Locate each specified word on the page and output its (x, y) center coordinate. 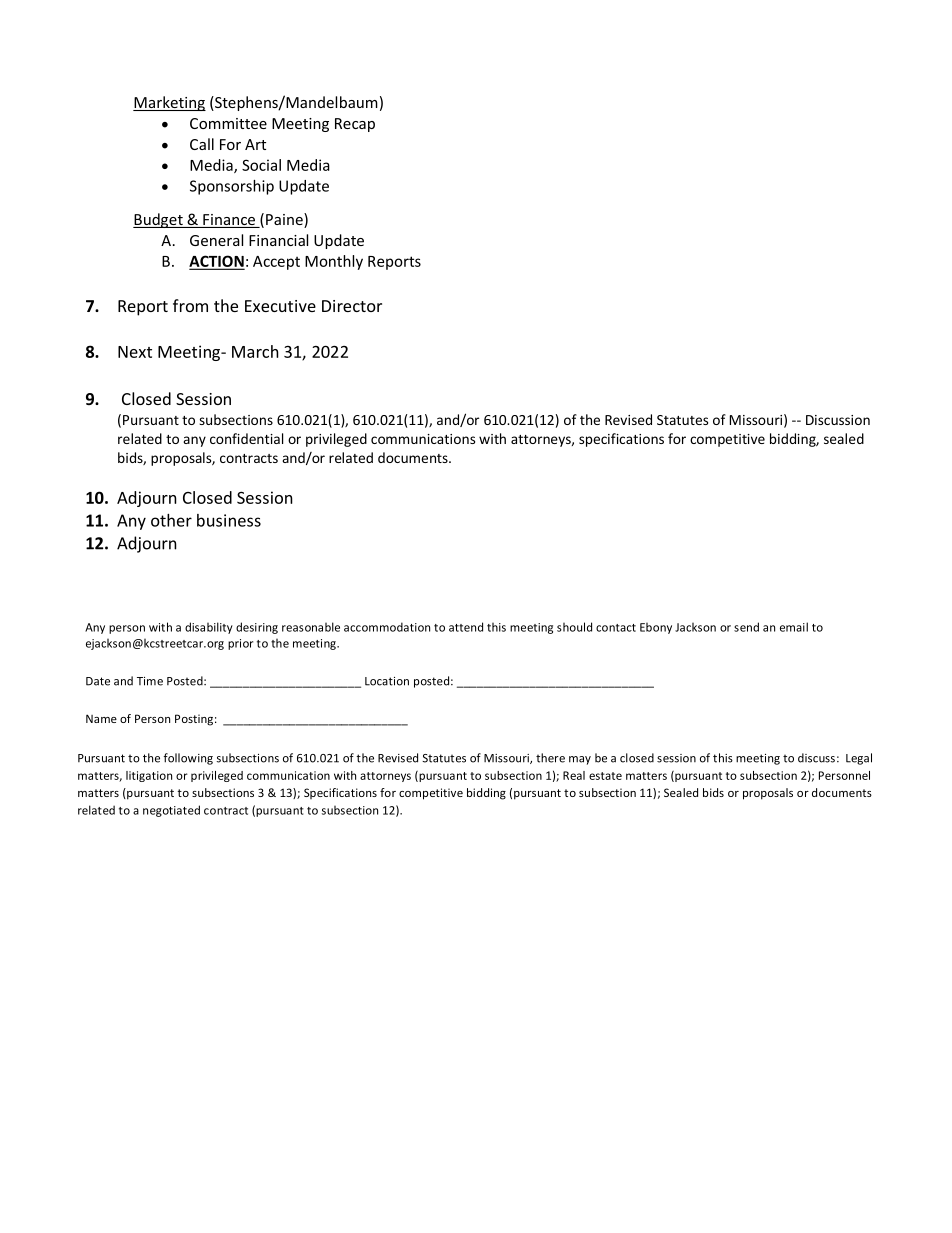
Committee (228, 123)
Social (261, 165)
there (550, 758)
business (229, 520)
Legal (859, 759)
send (746, 627)
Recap (355, 125)
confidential (246, 438)
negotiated (171, 811)
